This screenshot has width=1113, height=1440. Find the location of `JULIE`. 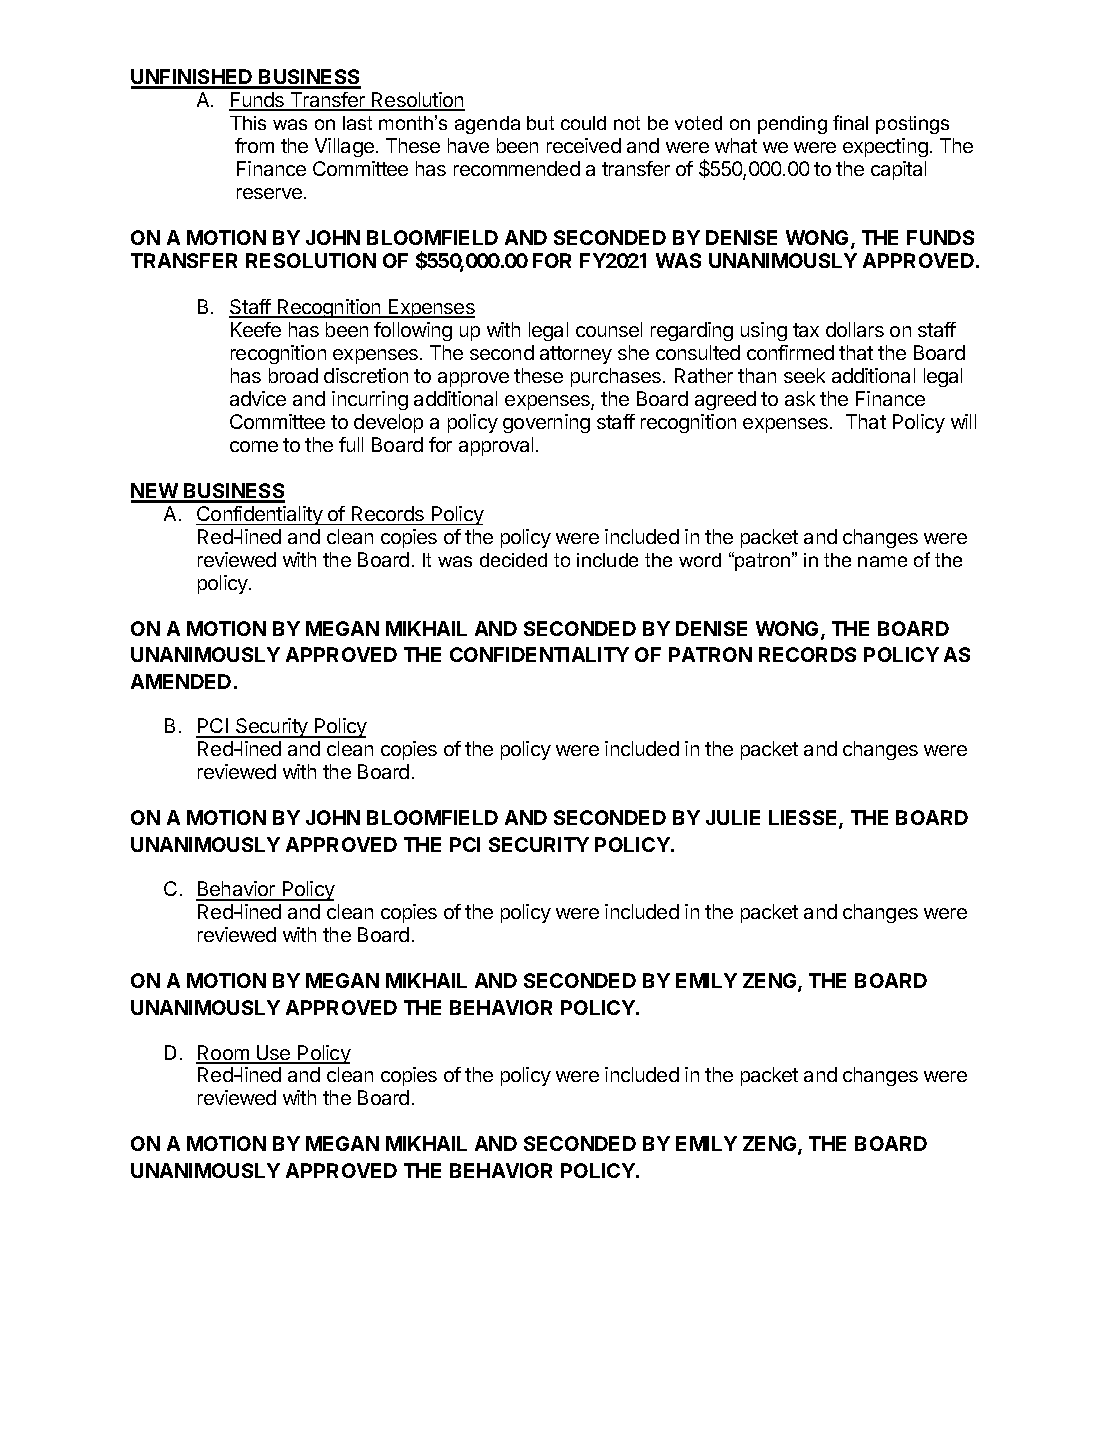

JULIE is located at coordinates (733, 817).
